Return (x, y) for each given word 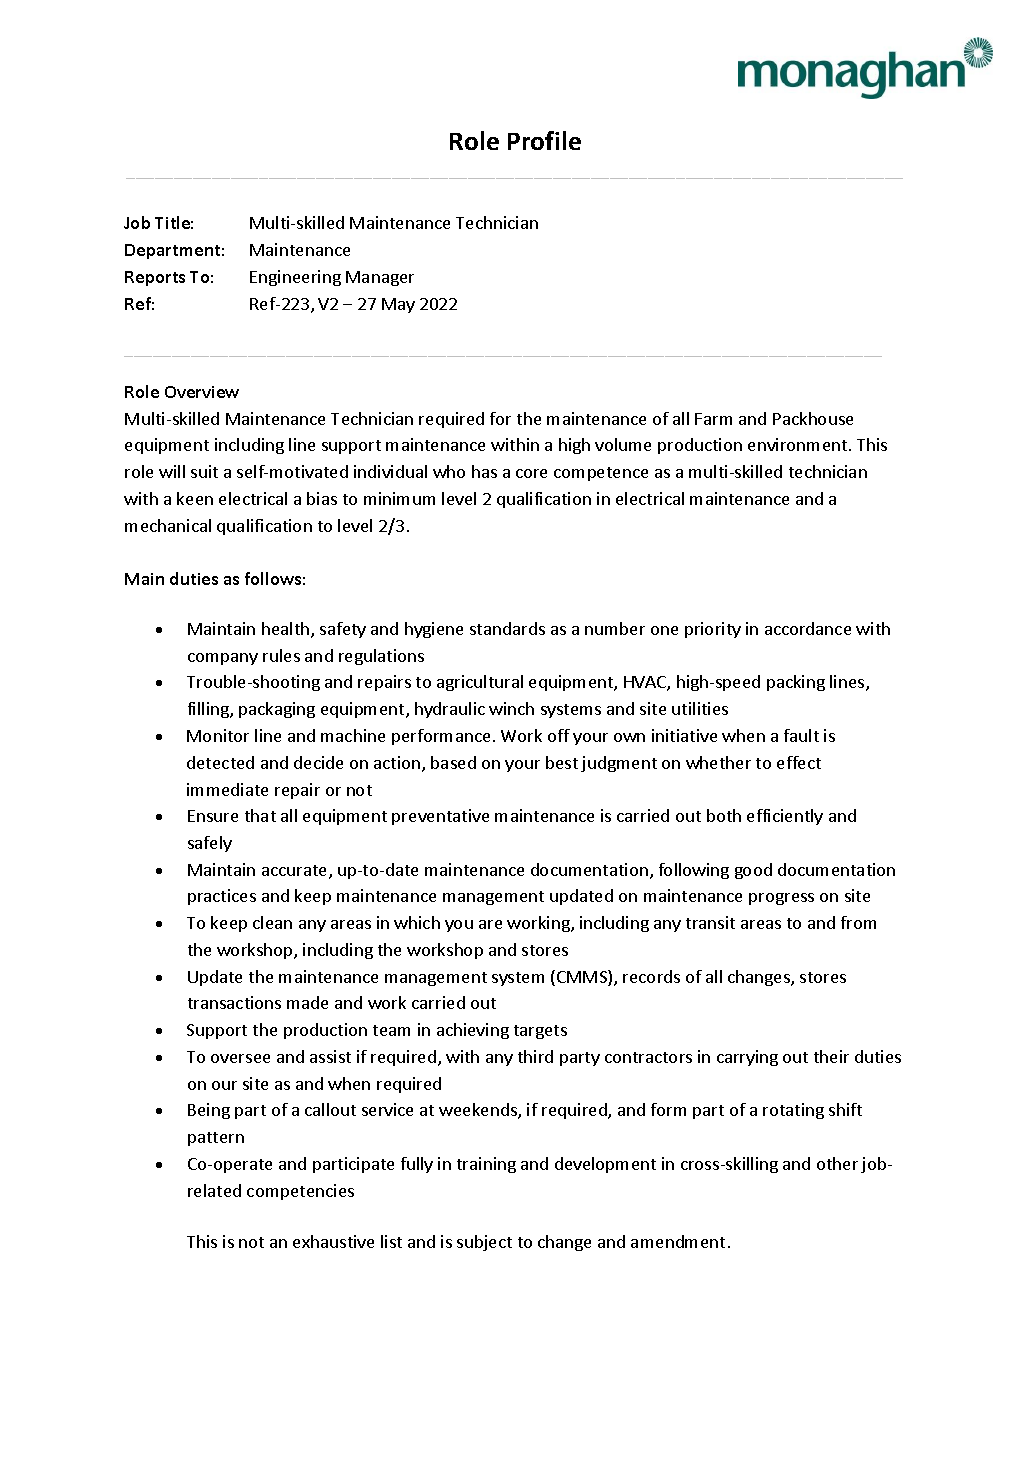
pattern (216, 1139)
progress (781, 899)
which (417, 922)
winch (511, 708)
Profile (544, 140)
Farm (713, 419)
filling (209, 710)
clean (272, 922)
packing (796, 683)
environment (799, 444)
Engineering (295, 278)
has (484, 471)
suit (204, 471)
